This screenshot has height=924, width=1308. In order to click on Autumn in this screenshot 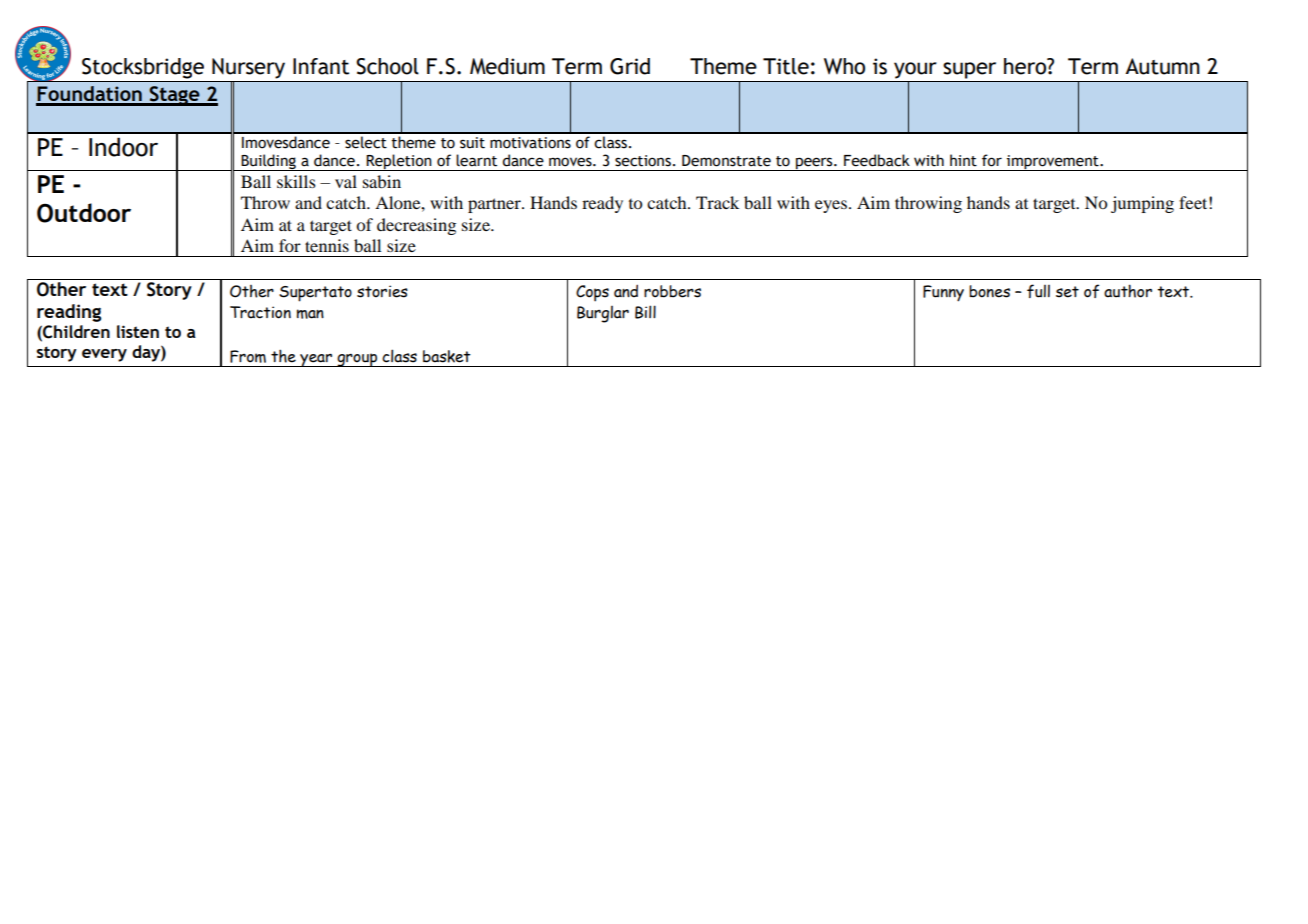, I will do `click(1162, 66)`.
